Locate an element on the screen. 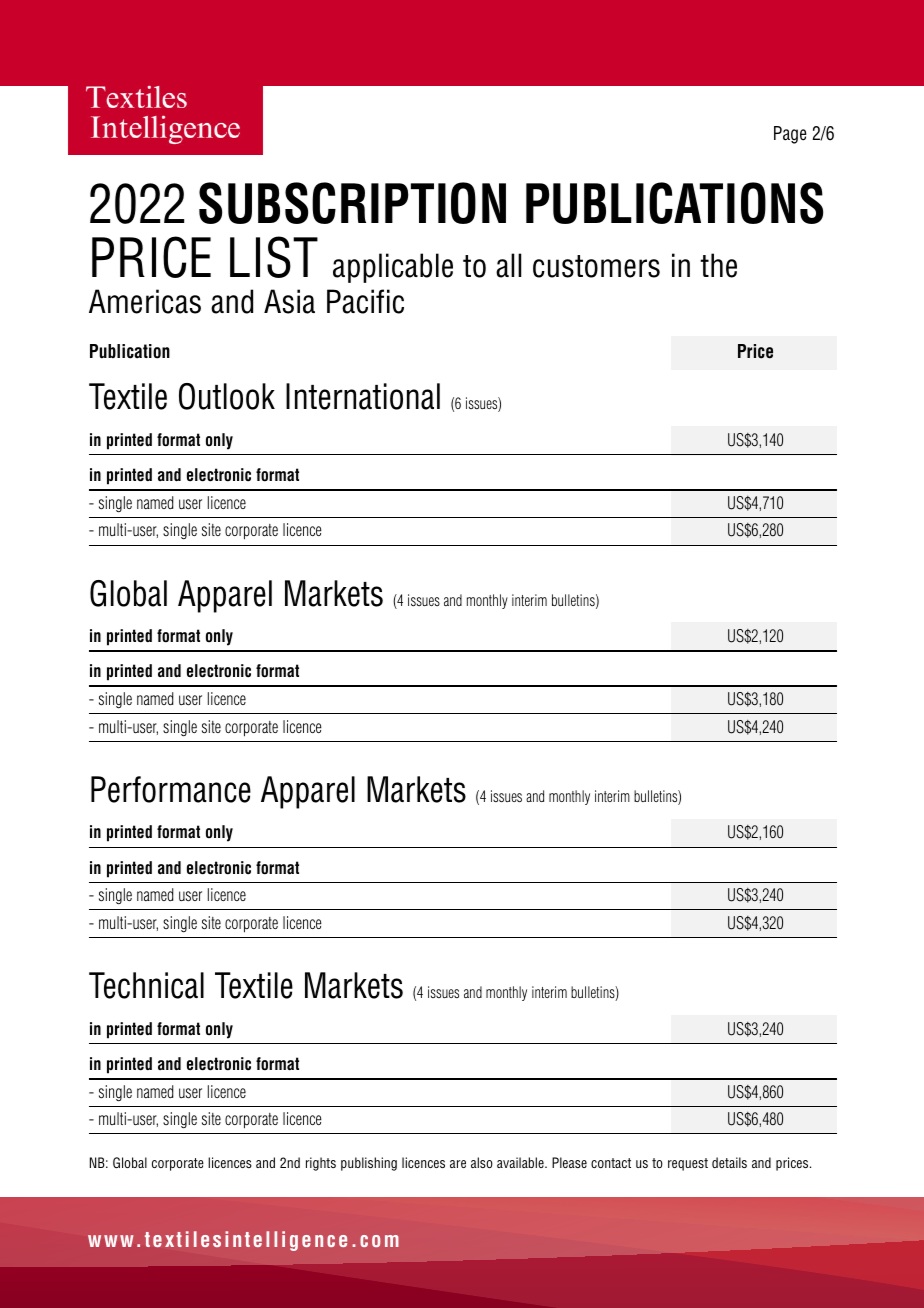  Technical is located at coordinates (146, 985).
